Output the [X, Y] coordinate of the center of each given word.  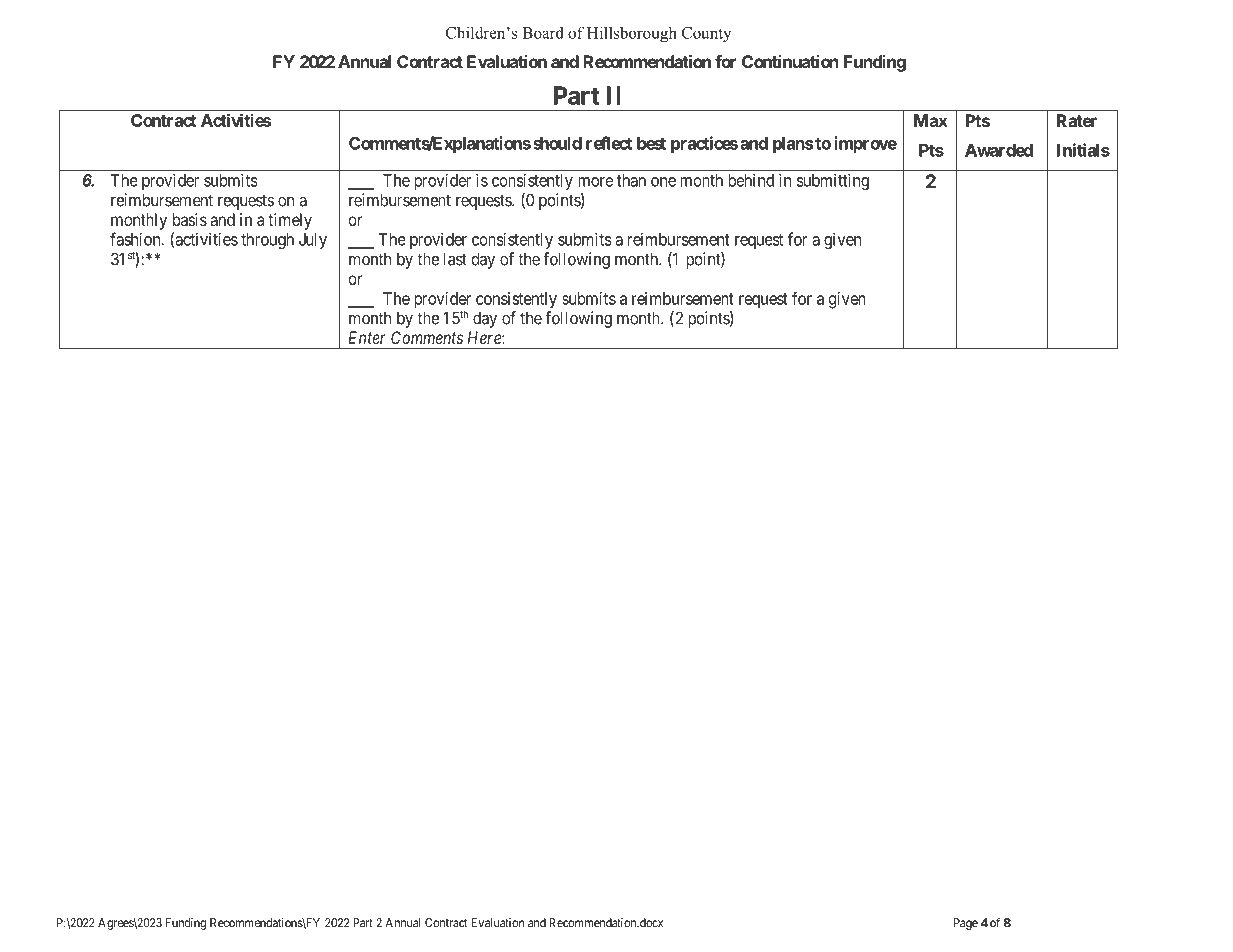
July [313, 241]
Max [931, 120]
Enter [367, 337]
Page [966, 924]
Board [543, 32]
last [455, 259]
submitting [833, 181]
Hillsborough [632, 34]
